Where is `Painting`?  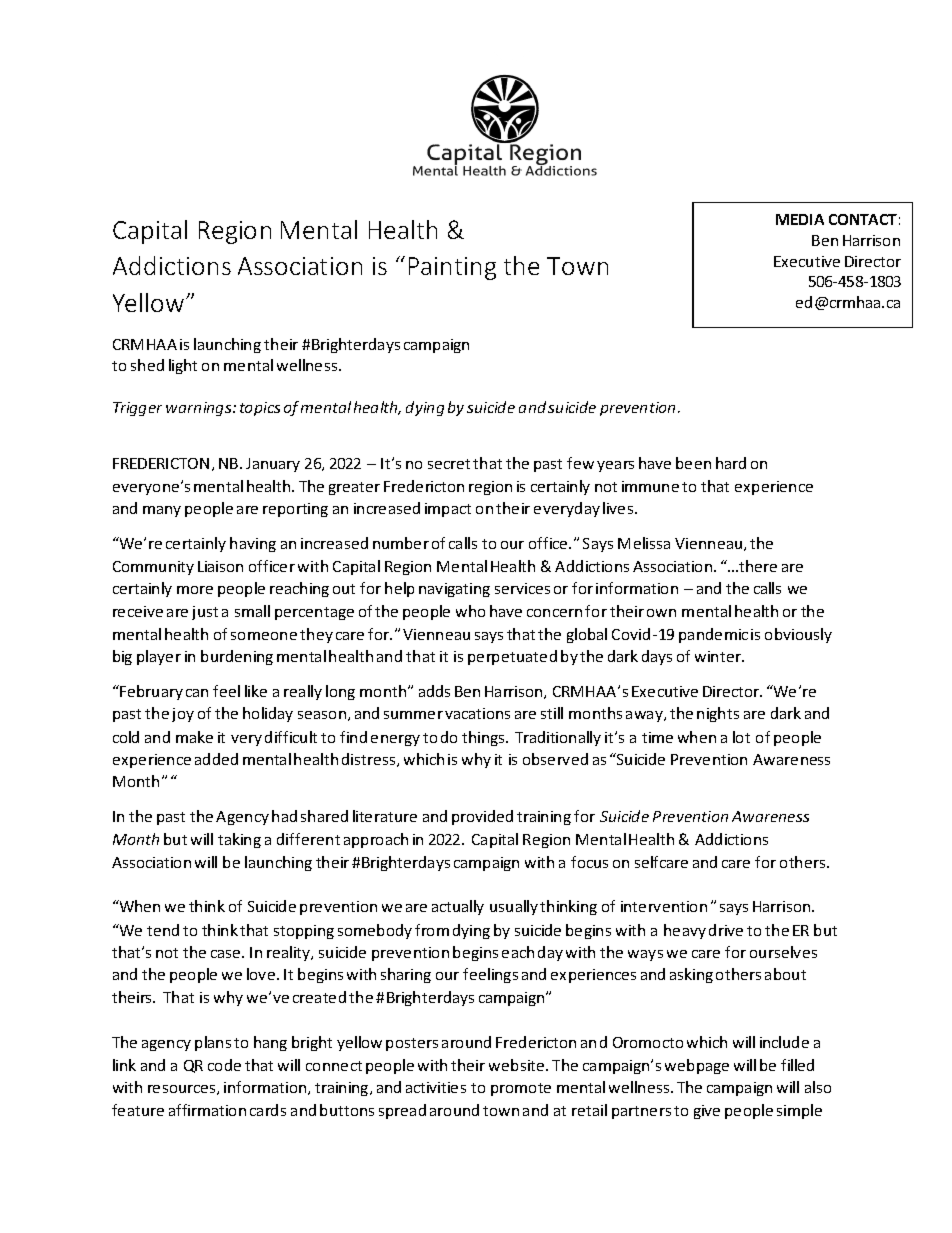 Painting is located at coordinates (452, 268).
